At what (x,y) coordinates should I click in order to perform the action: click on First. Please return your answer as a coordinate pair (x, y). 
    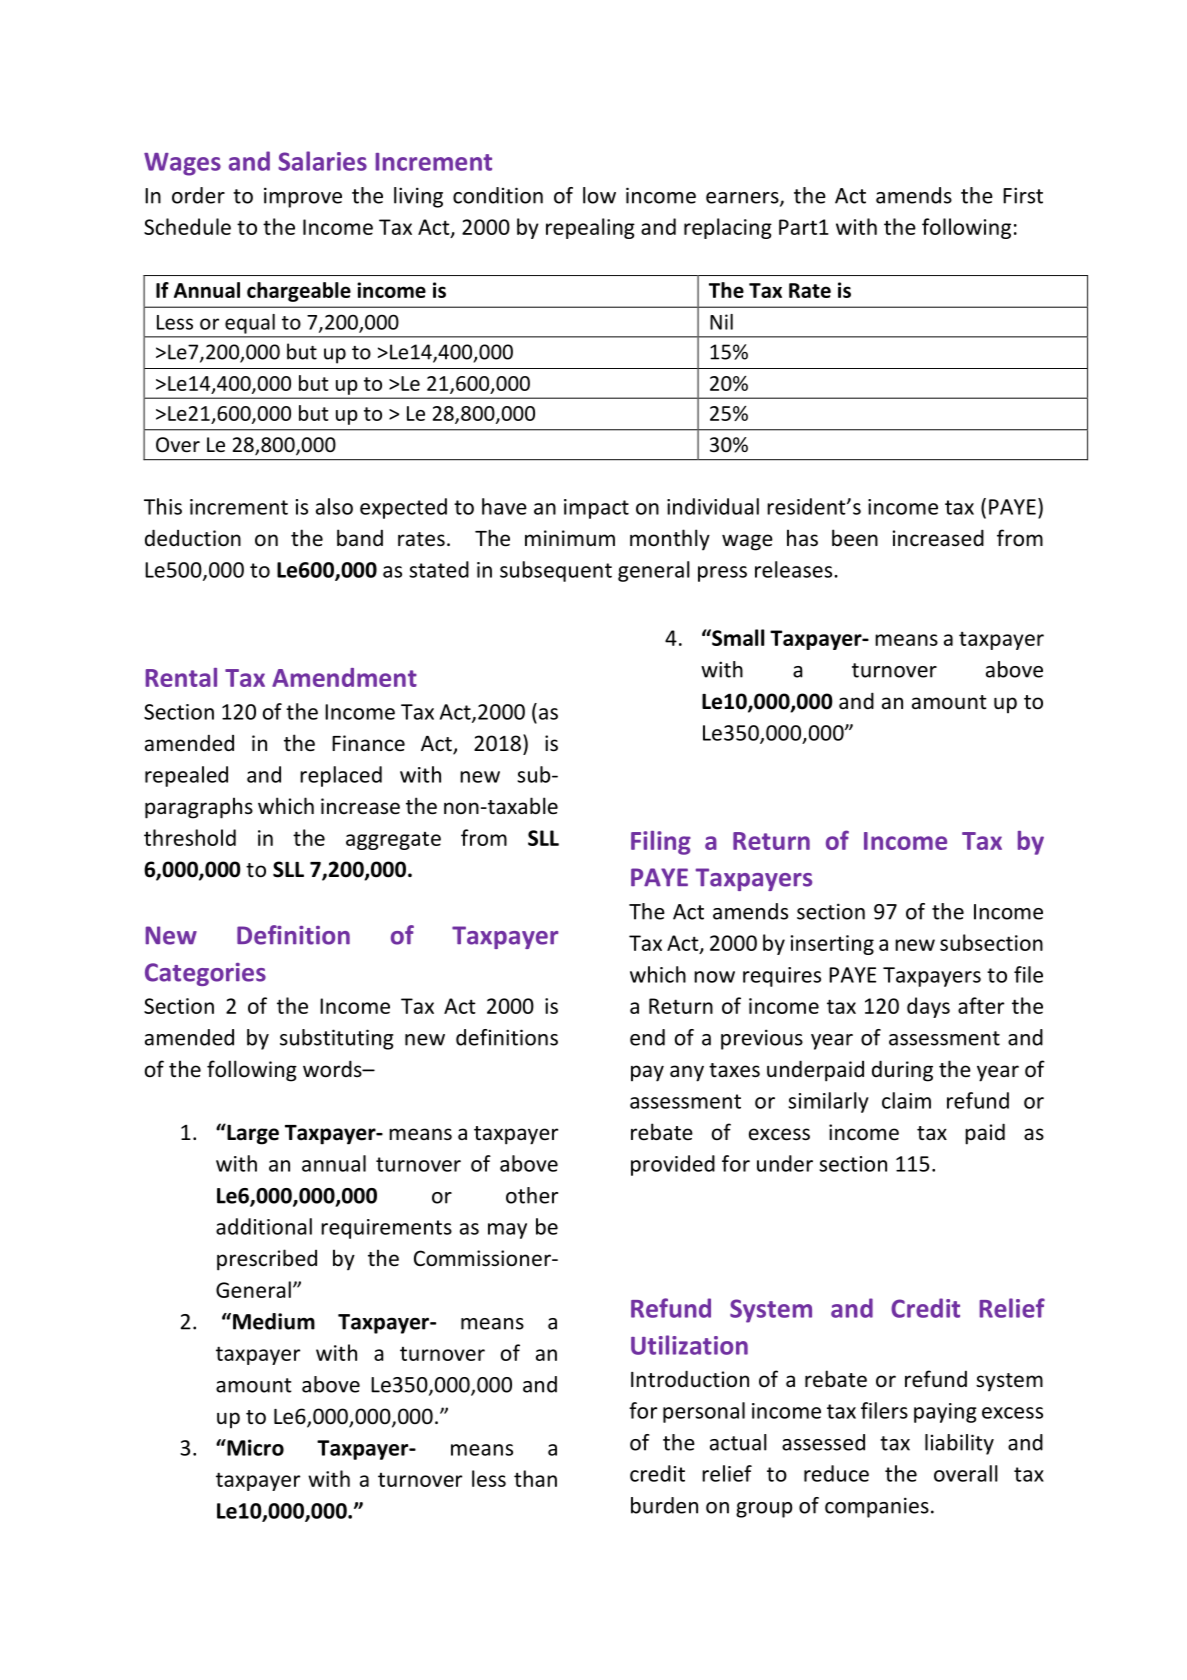
    Looking at the image, I should click on (1023, 195).
